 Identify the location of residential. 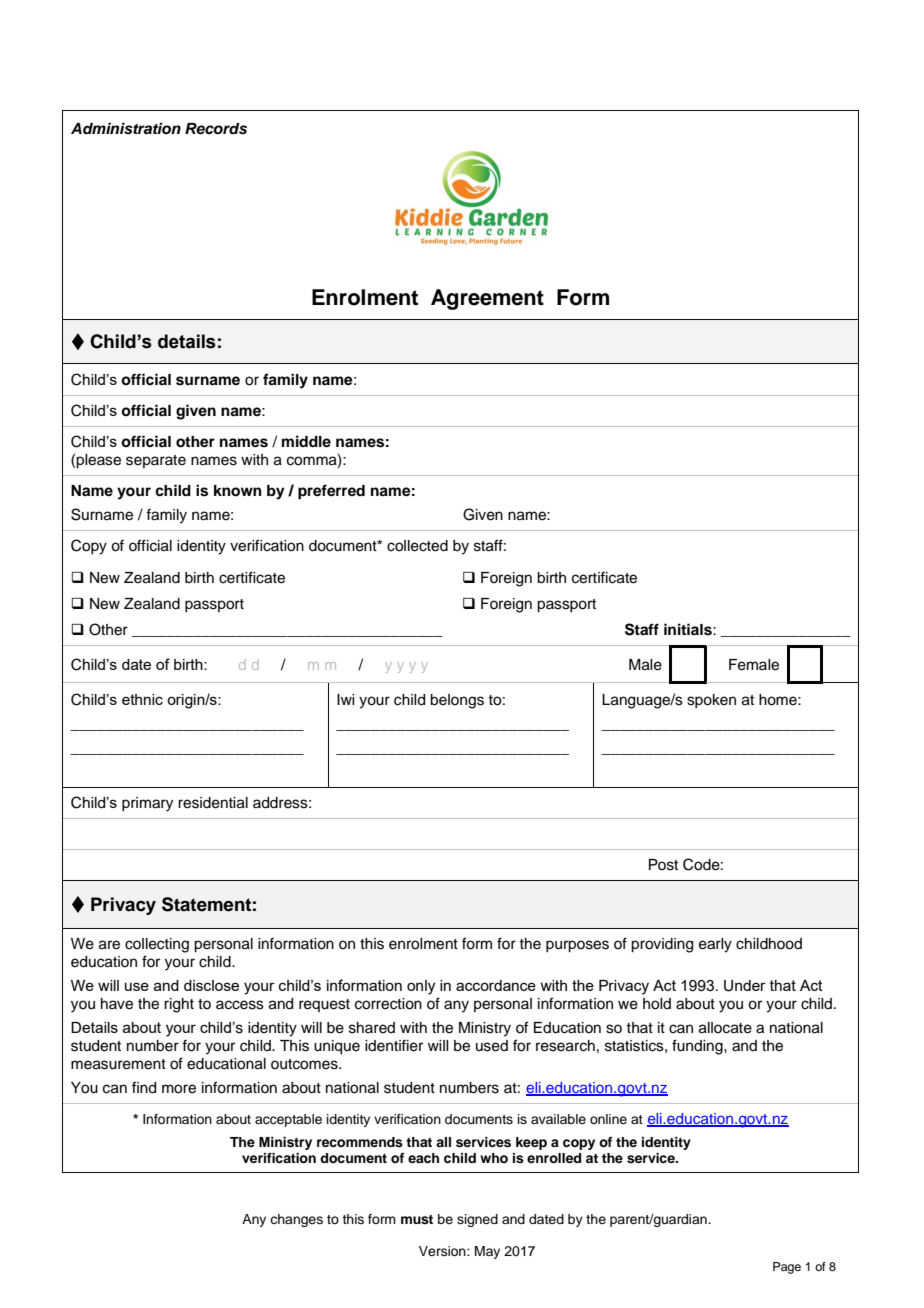
(213, 803).
